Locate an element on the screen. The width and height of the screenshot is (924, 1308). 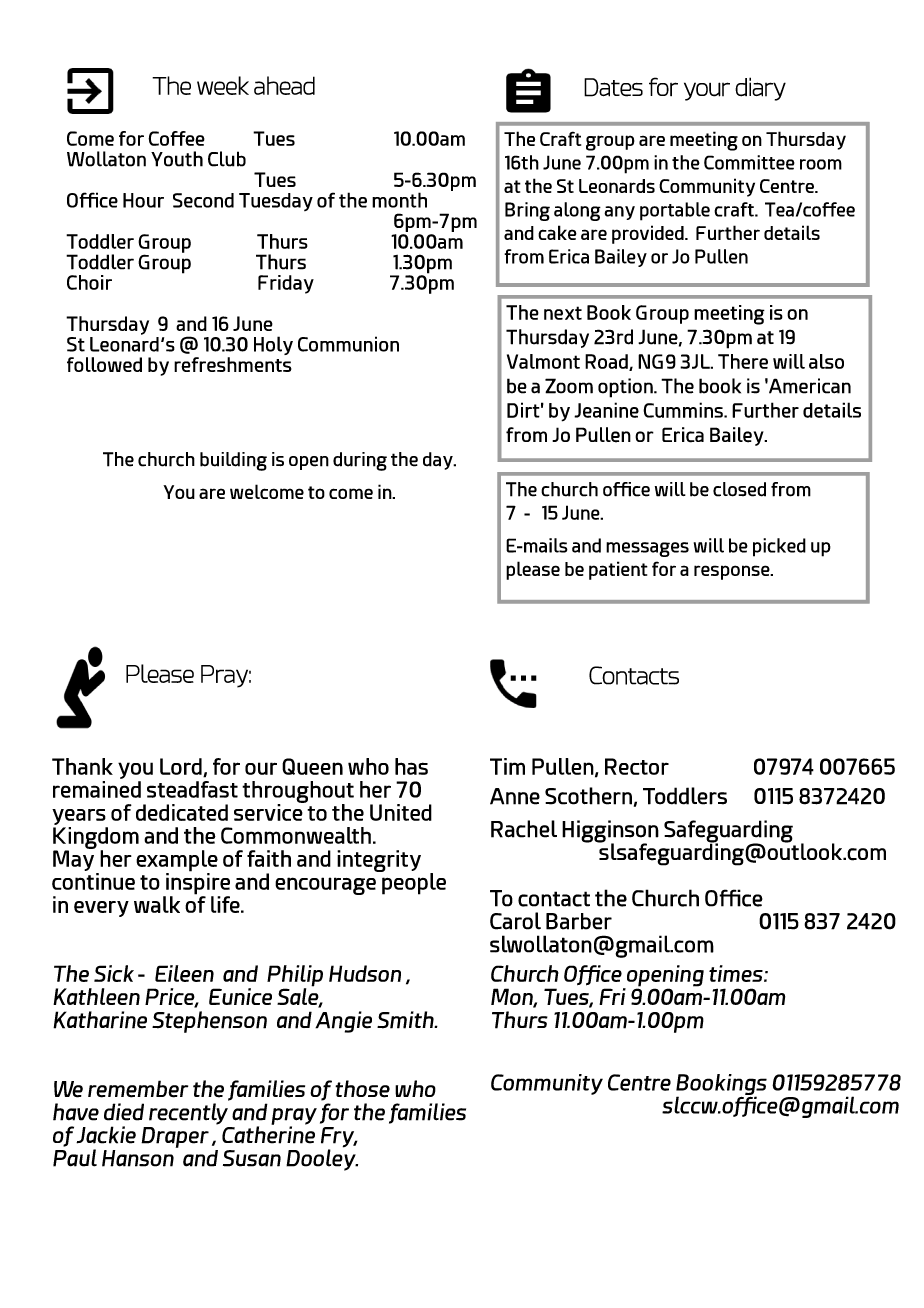
There is located at coordinates (743, 361).
